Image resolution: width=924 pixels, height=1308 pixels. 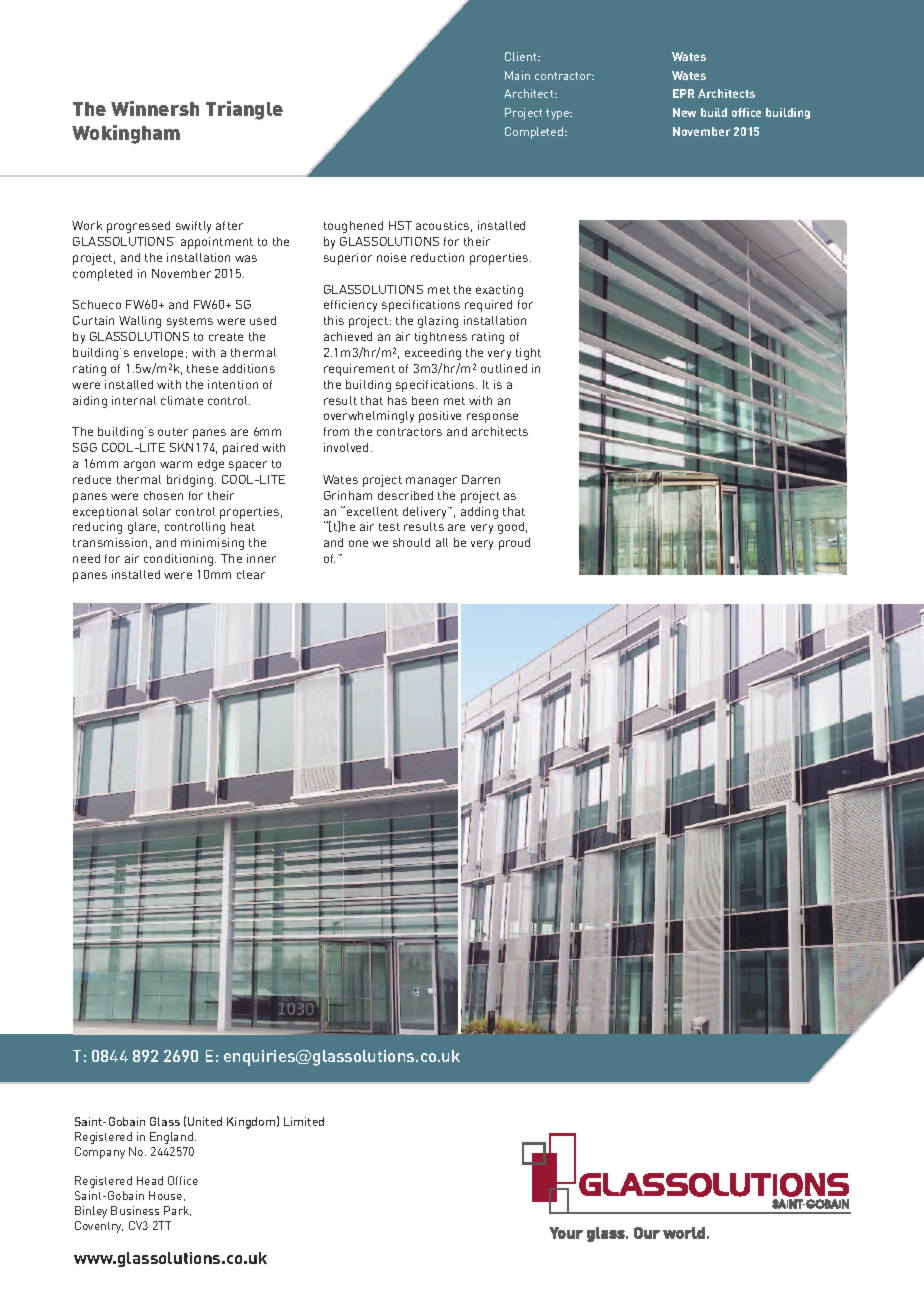 What do you see at coordinates (167, 1196) in the screenshot?
I see `House` at bounding box center [167, 1196].
